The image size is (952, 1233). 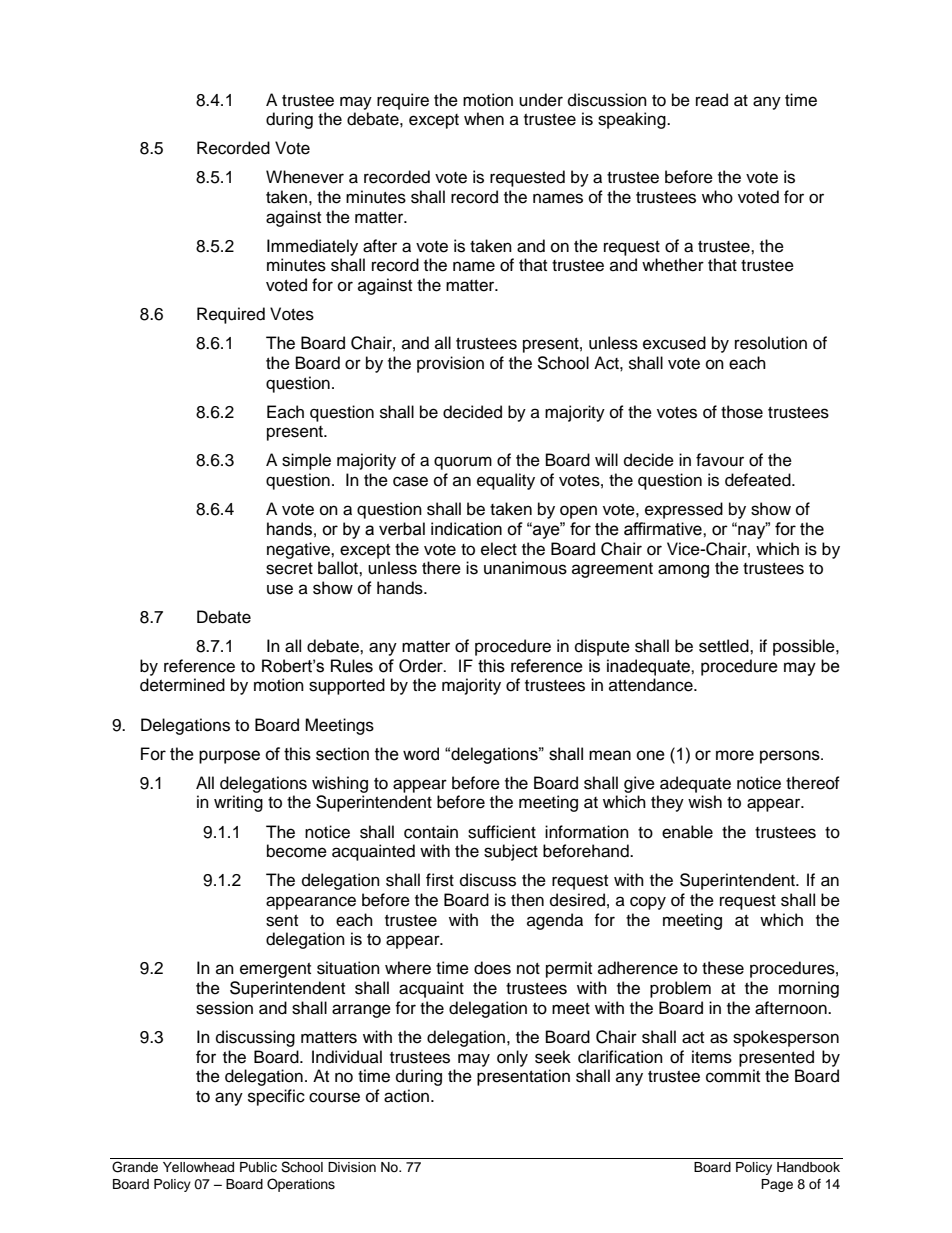 What do you see at coordinates (422, 666) in the image?
I see `Order` at bounding box center [422, 666].
